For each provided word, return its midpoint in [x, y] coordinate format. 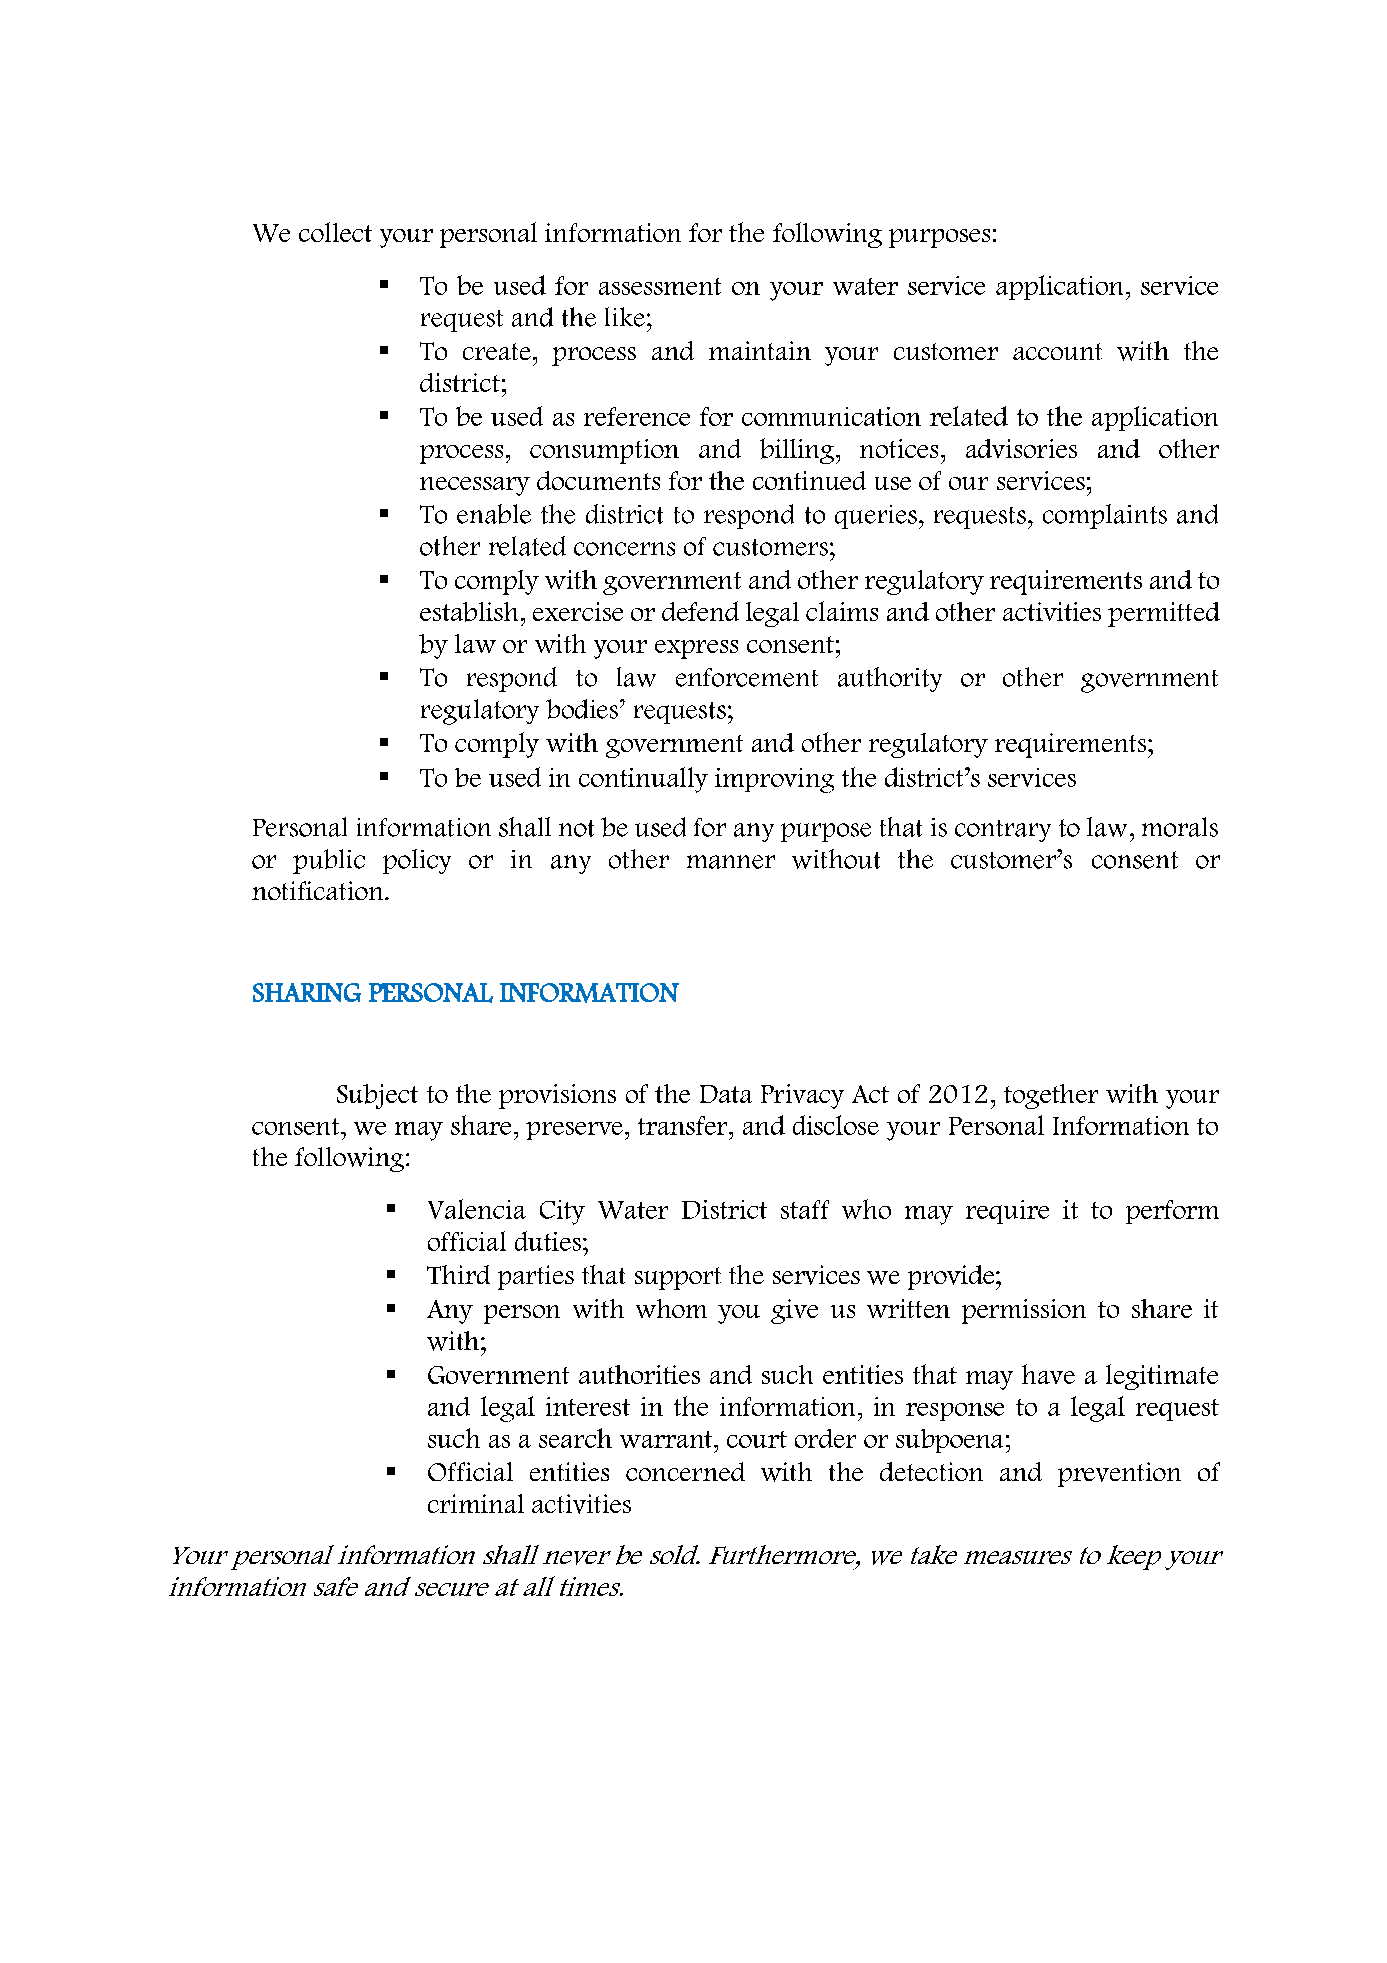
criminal [476, 1503]
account [1057, 351]
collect [335, 232]
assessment [660, 286]
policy [417, 861]
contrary [1003, 831]
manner [731, 862]
